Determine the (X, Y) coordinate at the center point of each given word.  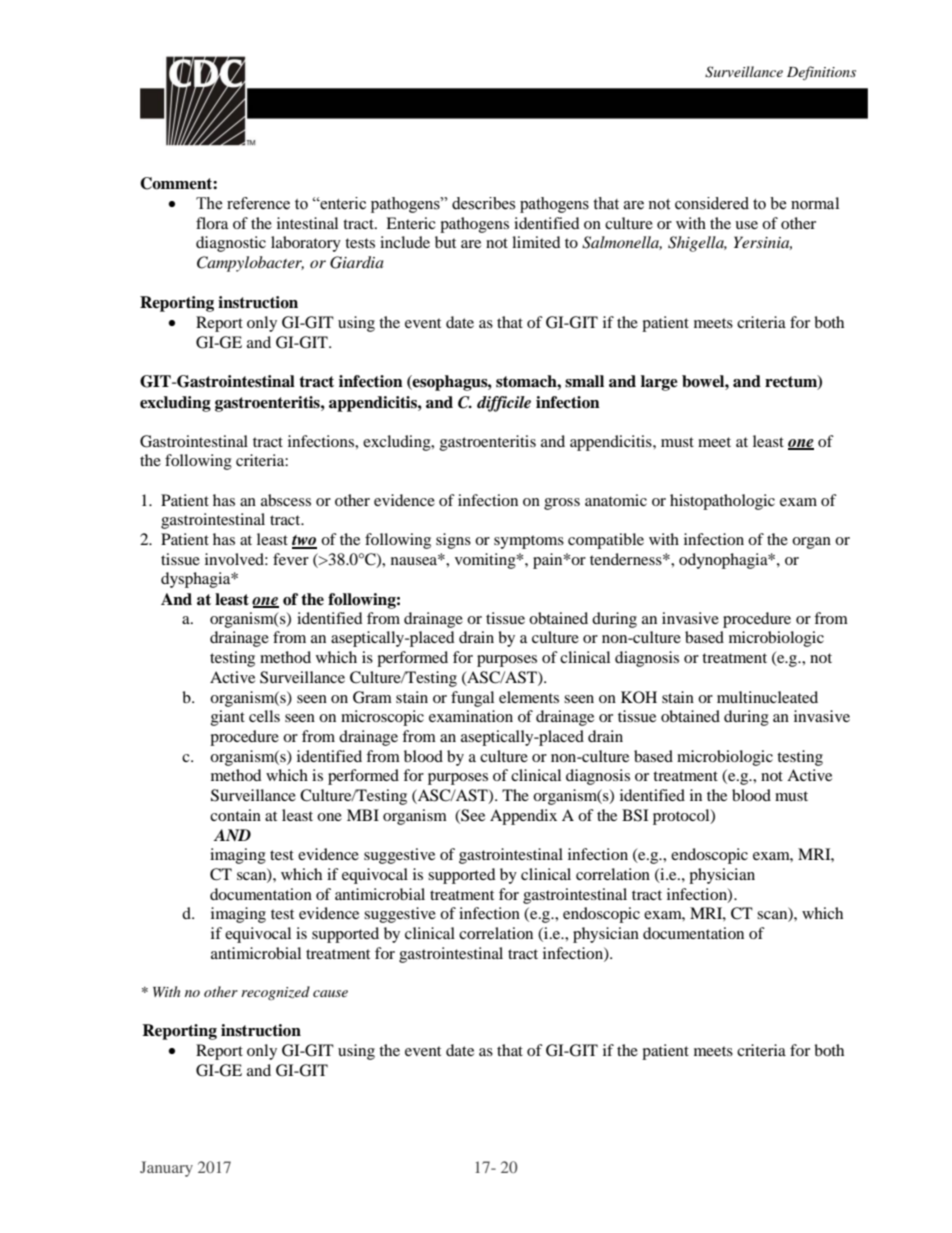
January (166, 1169)
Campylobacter (250, 264)
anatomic (616, 500)
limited (536, 242)
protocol (682, 817)
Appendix (523, 817)
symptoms (529, 542)
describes (483, 203)
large (659, 383)
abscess (286, 500)
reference (258, 203)
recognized (275, 993)
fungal (472, 699)
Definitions (821, 73)
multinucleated (767, 697)
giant (228, 718)
